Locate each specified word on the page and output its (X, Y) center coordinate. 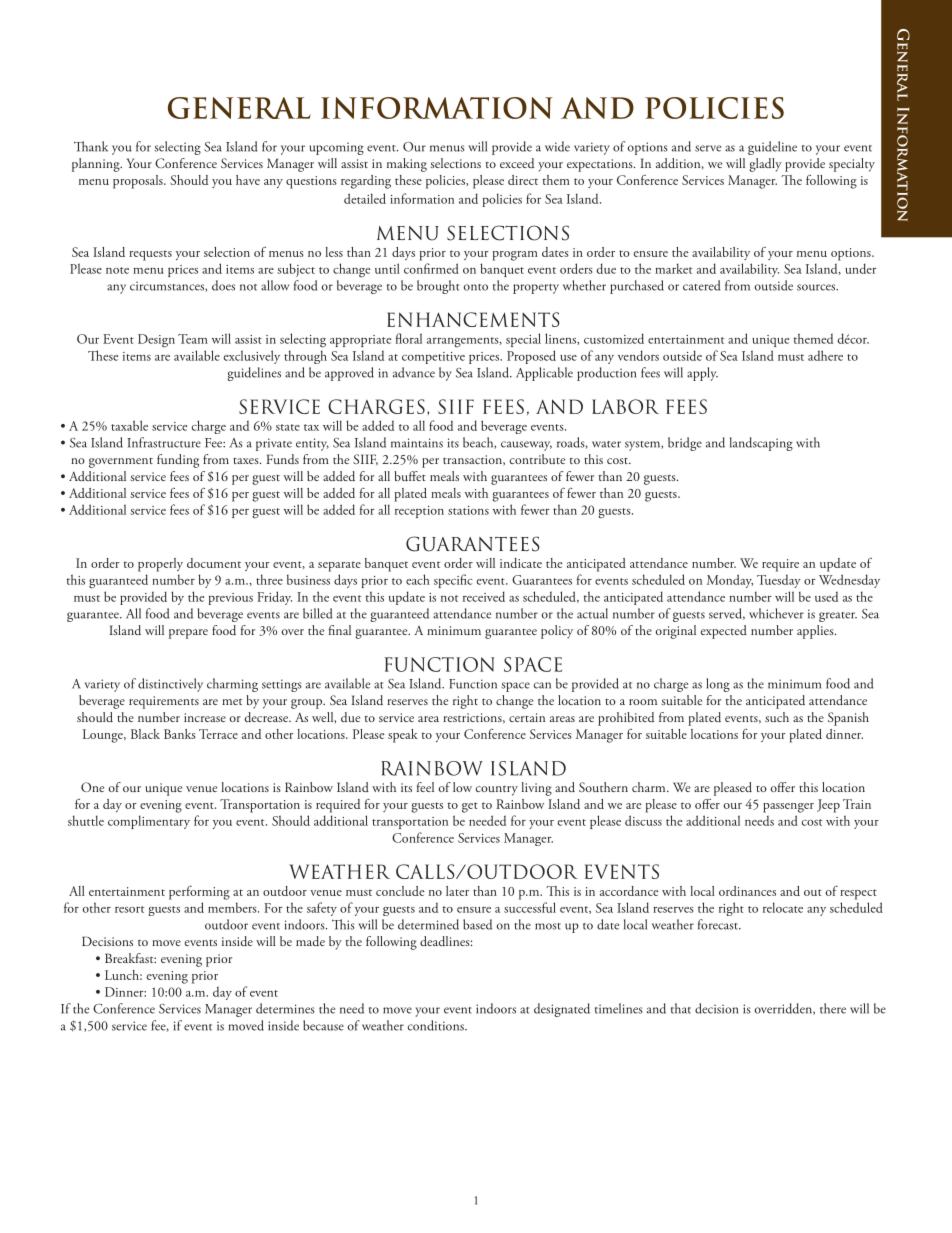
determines (285, 1008)
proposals (139, 182)
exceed (517, 163)
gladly (765, 165)
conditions (437, 1025)
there (833, 1008)
